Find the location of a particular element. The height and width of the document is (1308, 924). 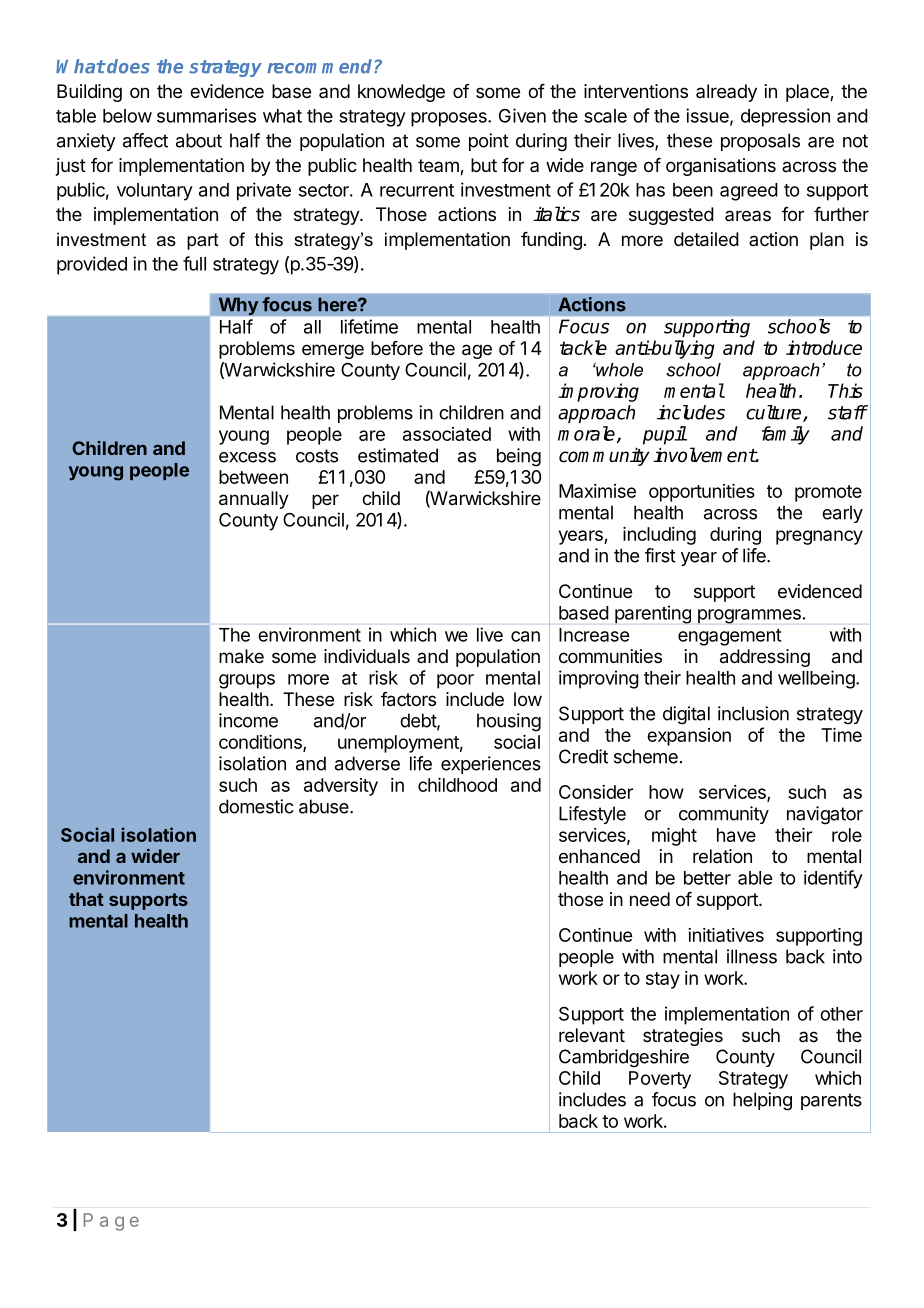

already is located at coordinates (726, 93).
